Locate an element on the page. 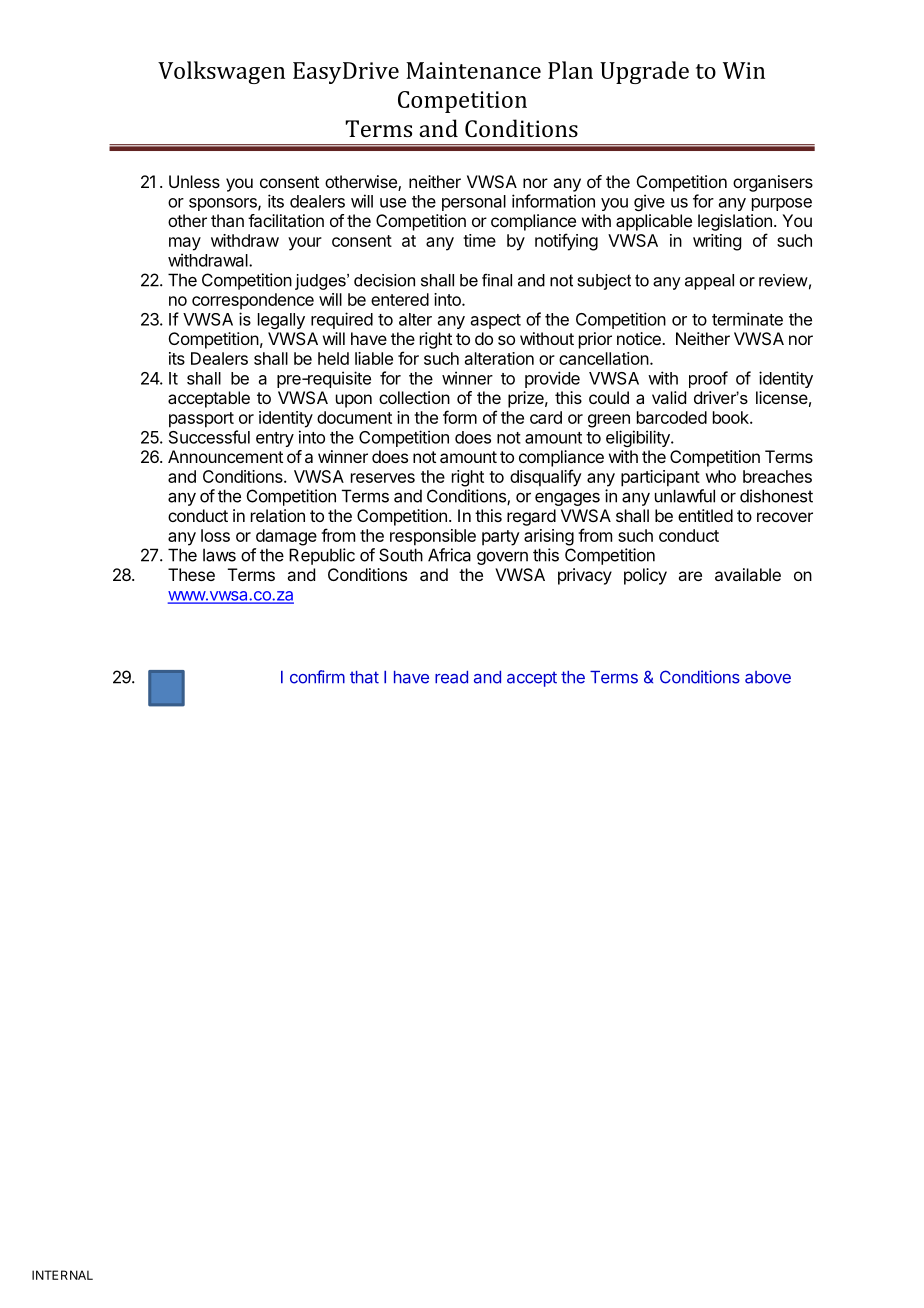 This page has height=1308, width=924. INTERNAL is located at coordinates (62, 1275).
